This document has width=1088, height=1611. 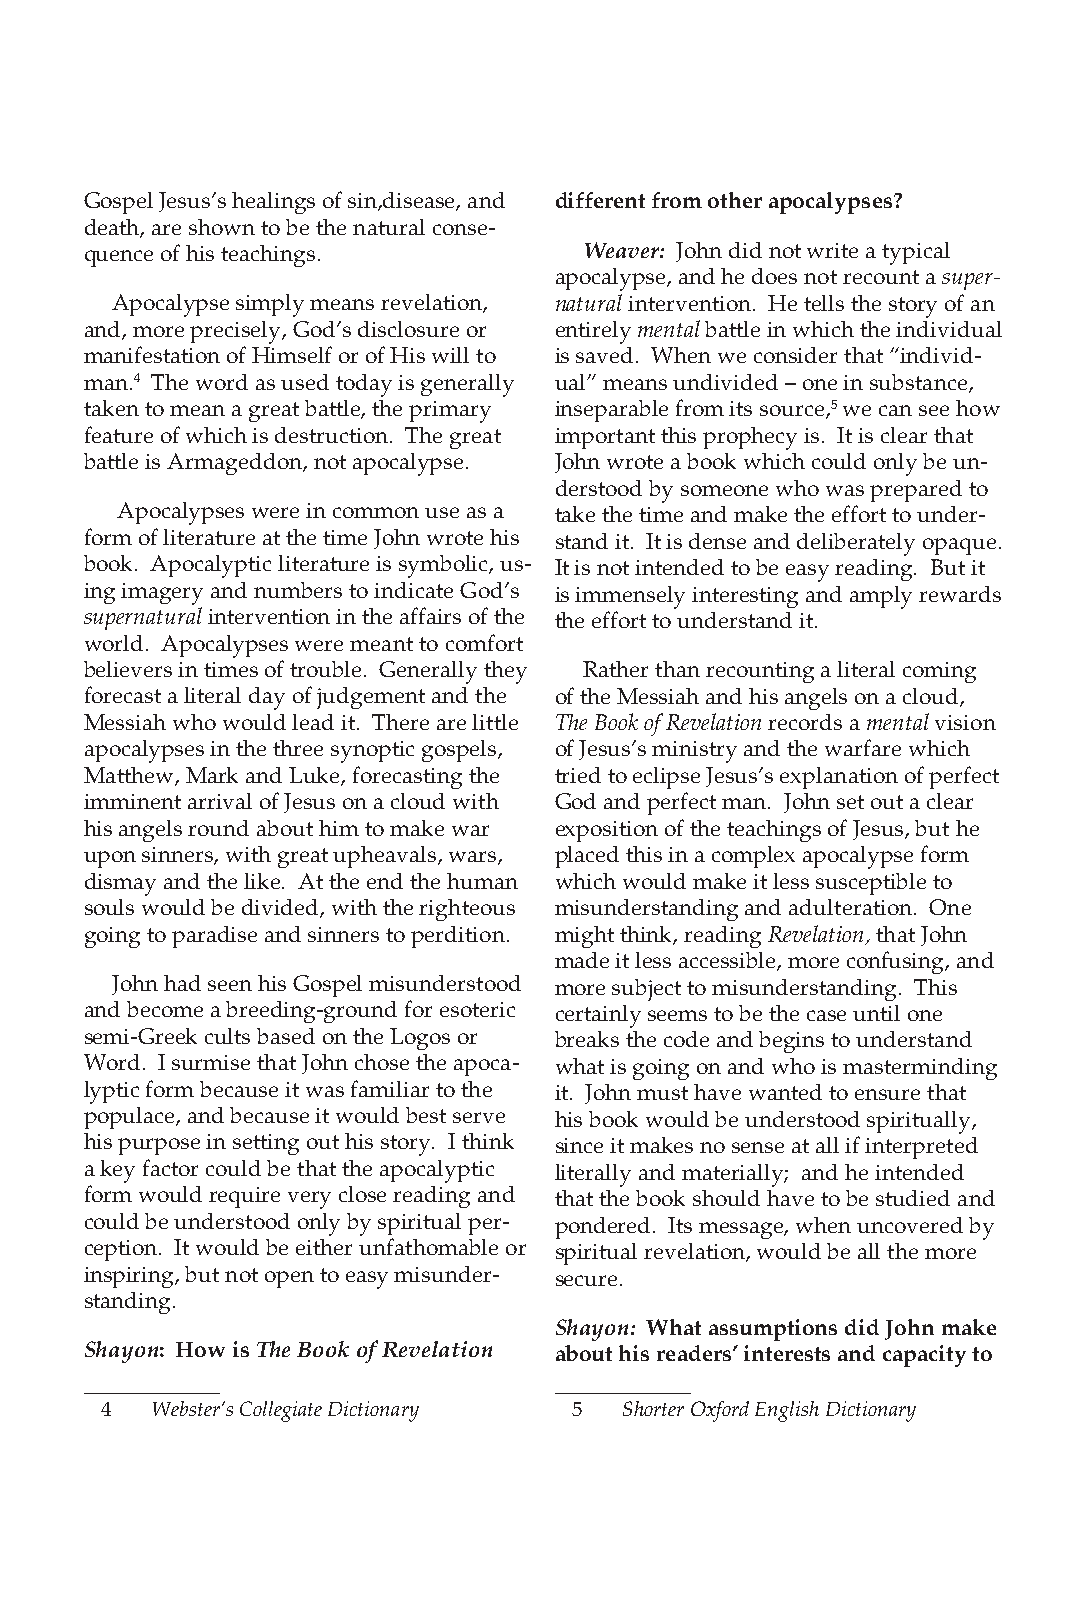 What do you see at coordinates (852, 907) in the document?
I see `adulteration` at bounding box center [852, 907].
